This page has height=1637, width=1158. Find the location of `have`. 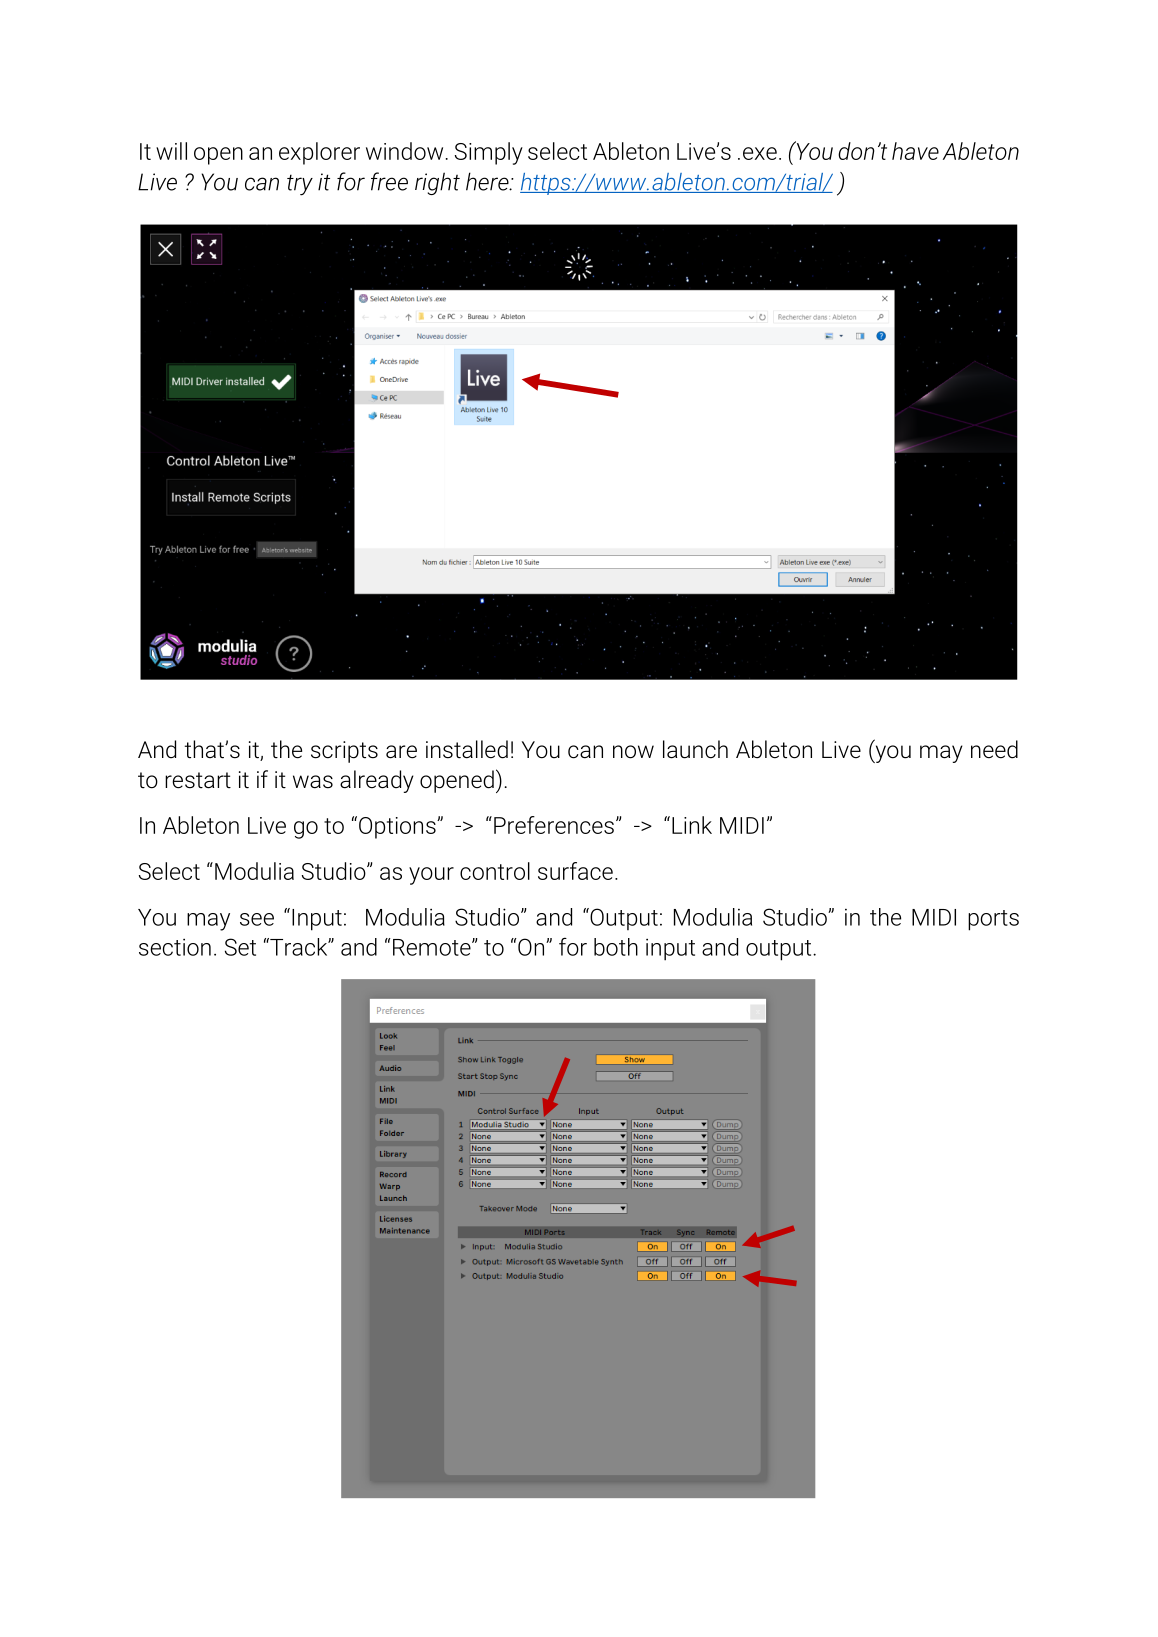

have is located at coordinates (915, 151).
